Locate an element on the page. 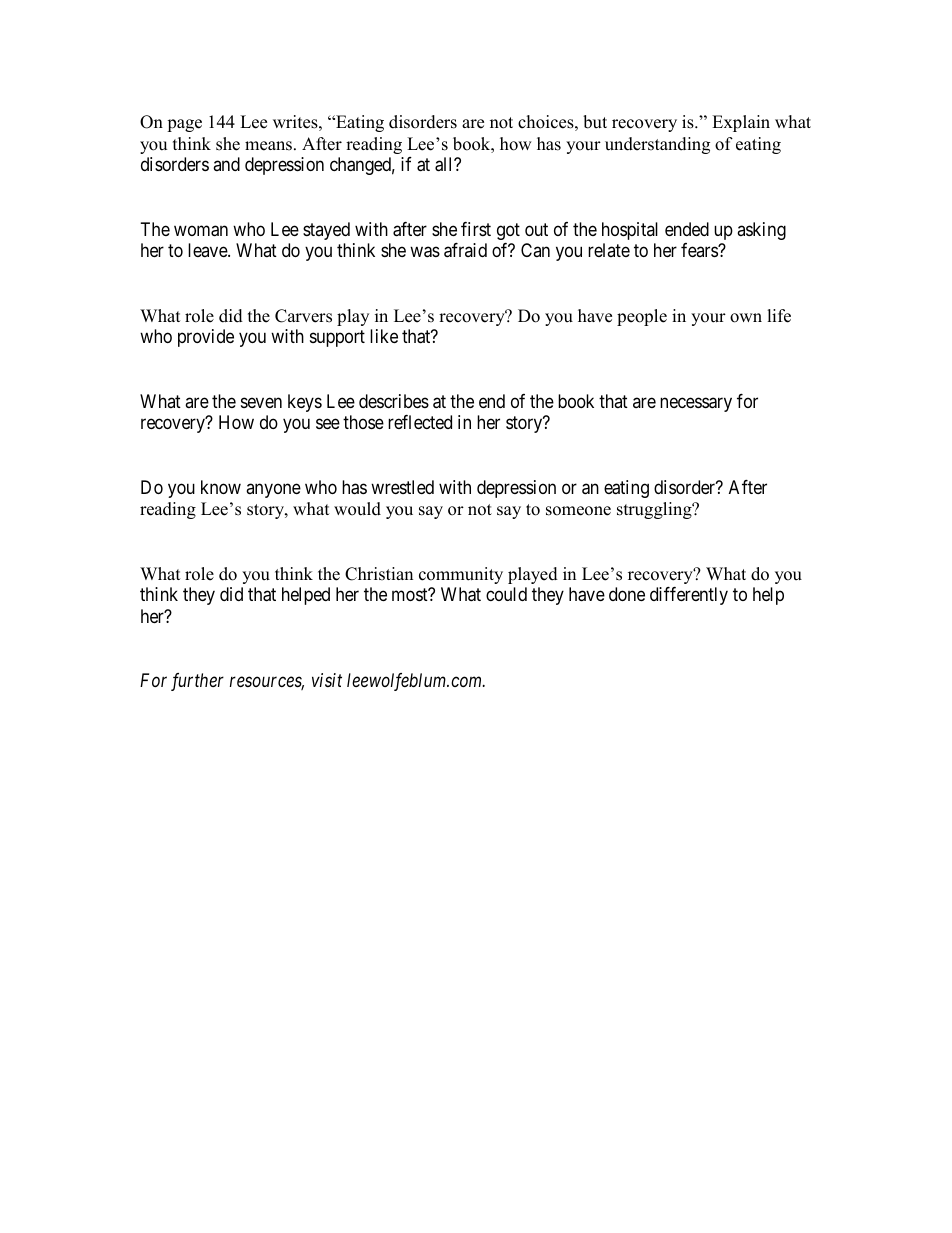 The width and height of the image is (952, 1233). anyone is located at coordinates (273, 490).
